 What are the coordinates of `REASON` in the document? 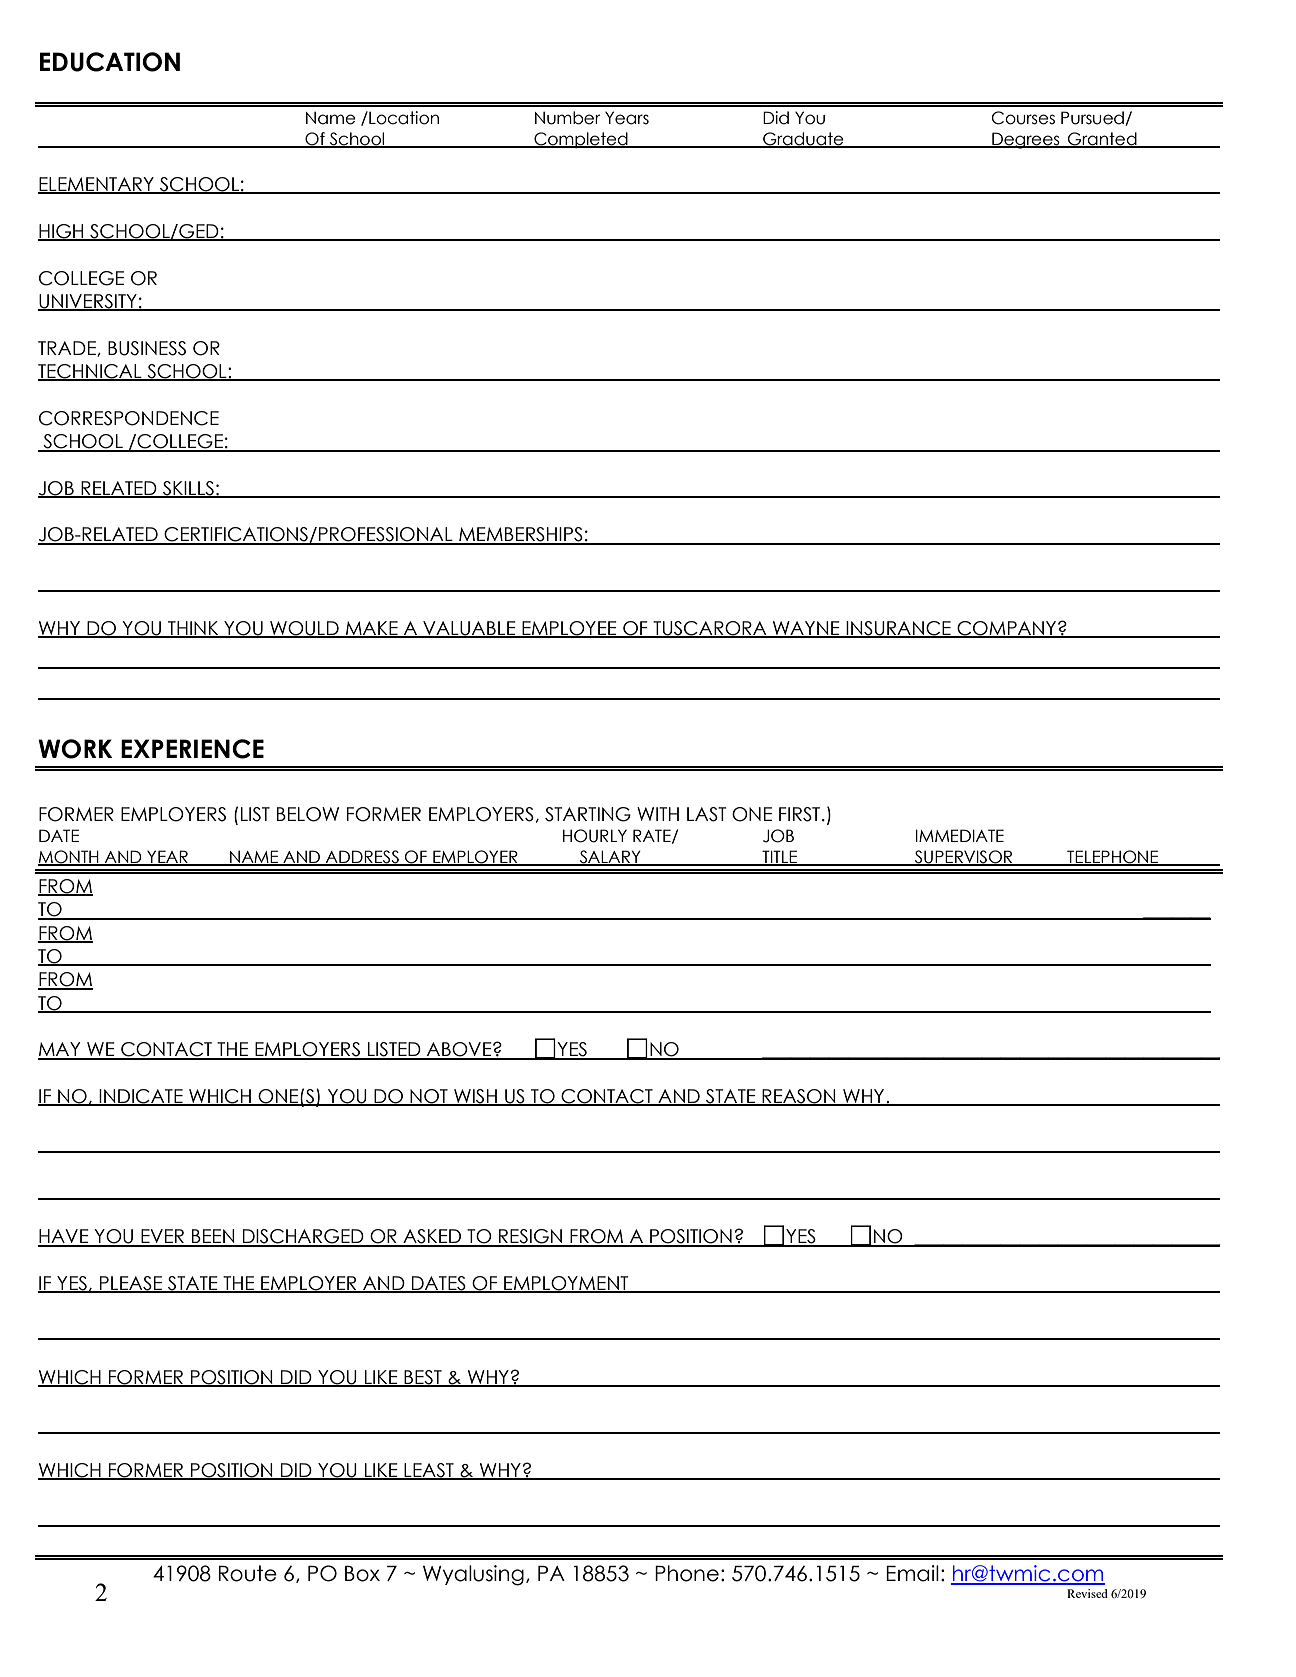 It's located at (799, 1097).
